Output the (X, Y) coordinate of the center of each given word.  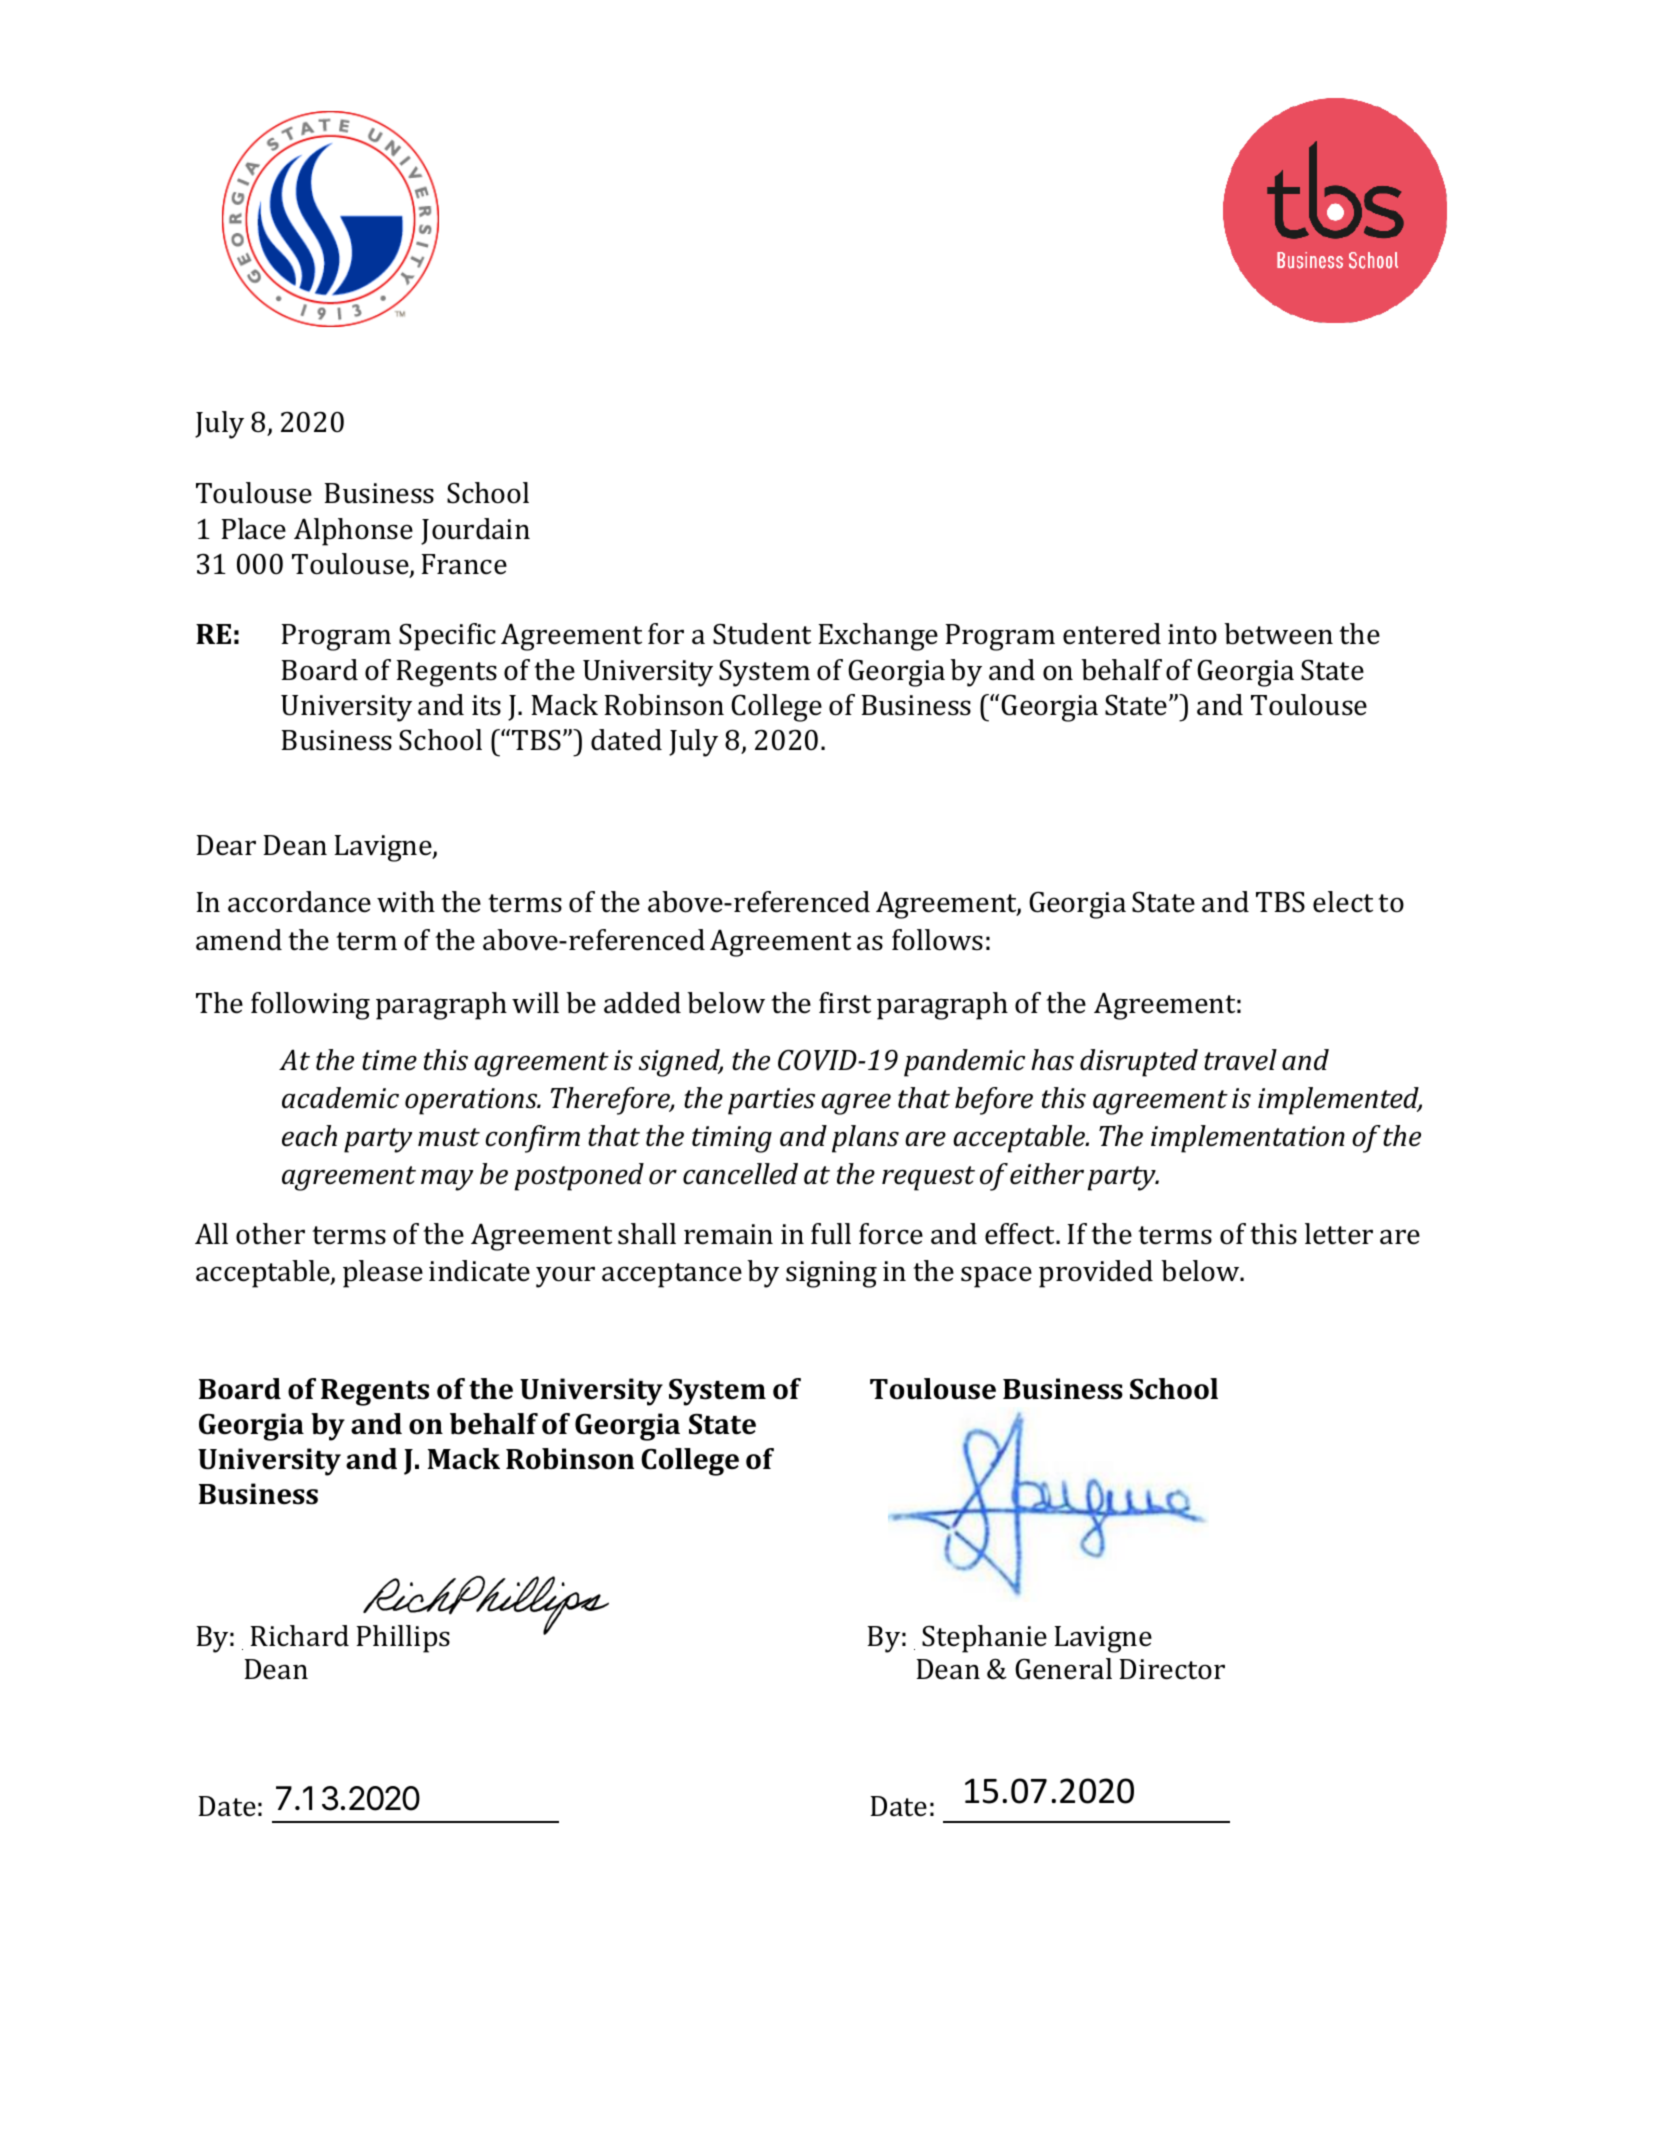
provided (1096, 1274)
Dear (226, 845)
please (383, 1274)
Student (762, 634)
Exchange (878, 637)
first (845, 1003)
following (310, 1006)
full (831, 1234)
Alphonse (353, 532)
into (1192, 634)
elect (1343, 902)
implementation (1248, 1139)
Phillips (403, 1639)
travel (1240, 1060)
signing (831, 1274)
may (447, 1180)
